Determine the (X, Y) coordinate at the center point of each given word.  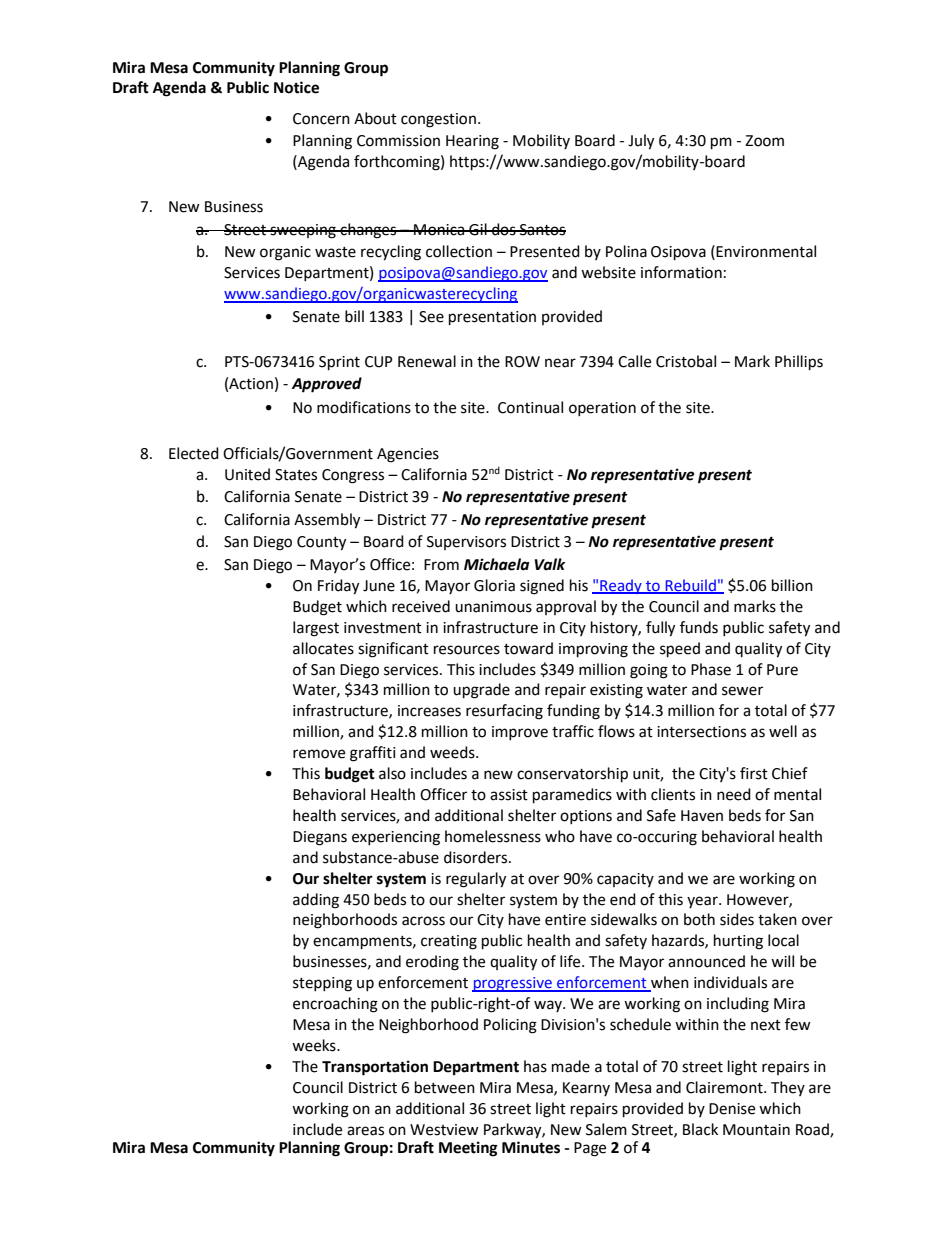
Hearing (472, 142)
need (734, 794)
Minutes (531, 1147)
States (296, 475)
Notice (296, 87)
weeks (315, 1045)
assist (509, 795)
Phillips (799, 363)
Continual (530, 407)
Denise (732, 1109)
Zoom (764, 141)
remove (319, 754)
